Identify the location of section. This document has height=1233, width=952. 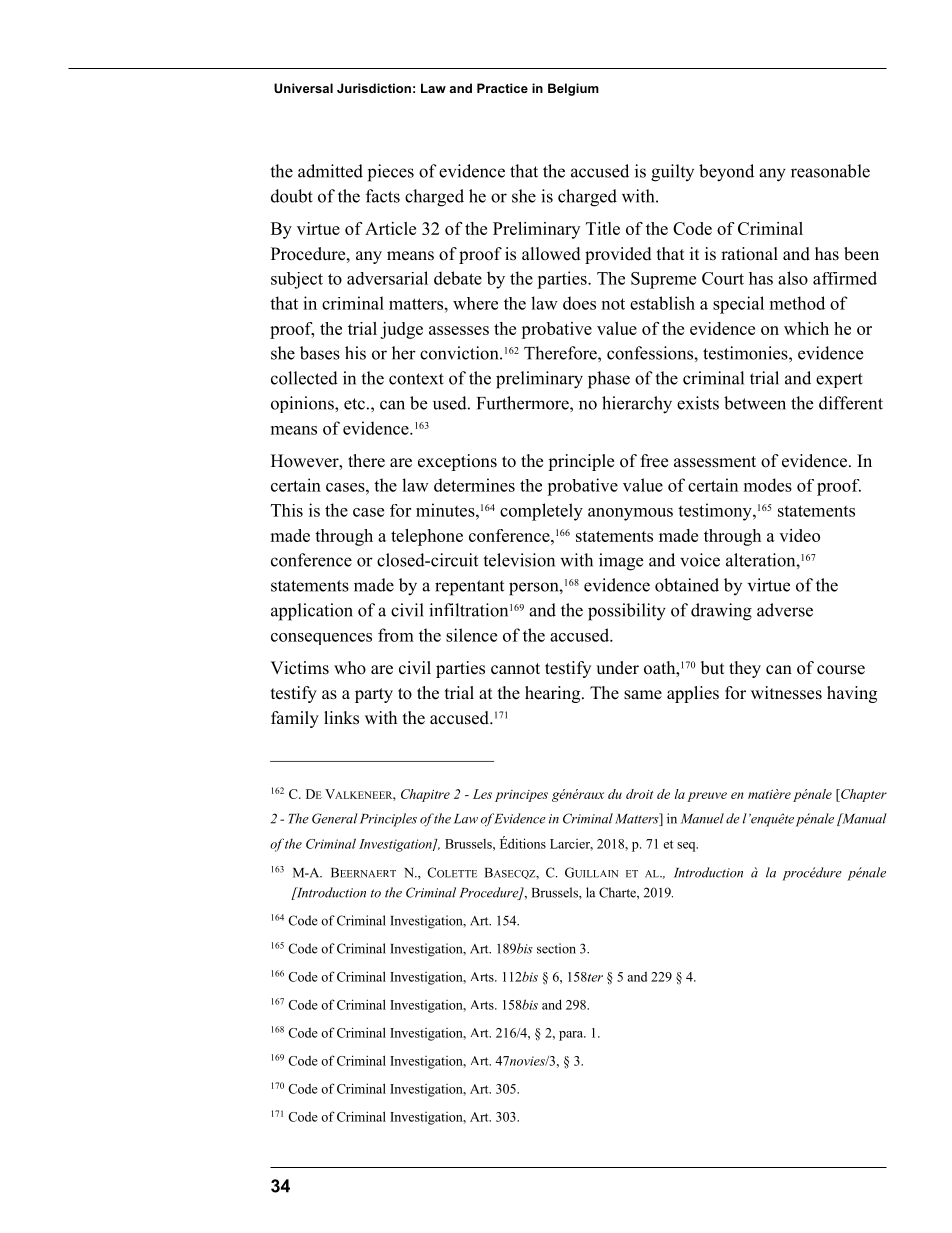
(556, 948).
